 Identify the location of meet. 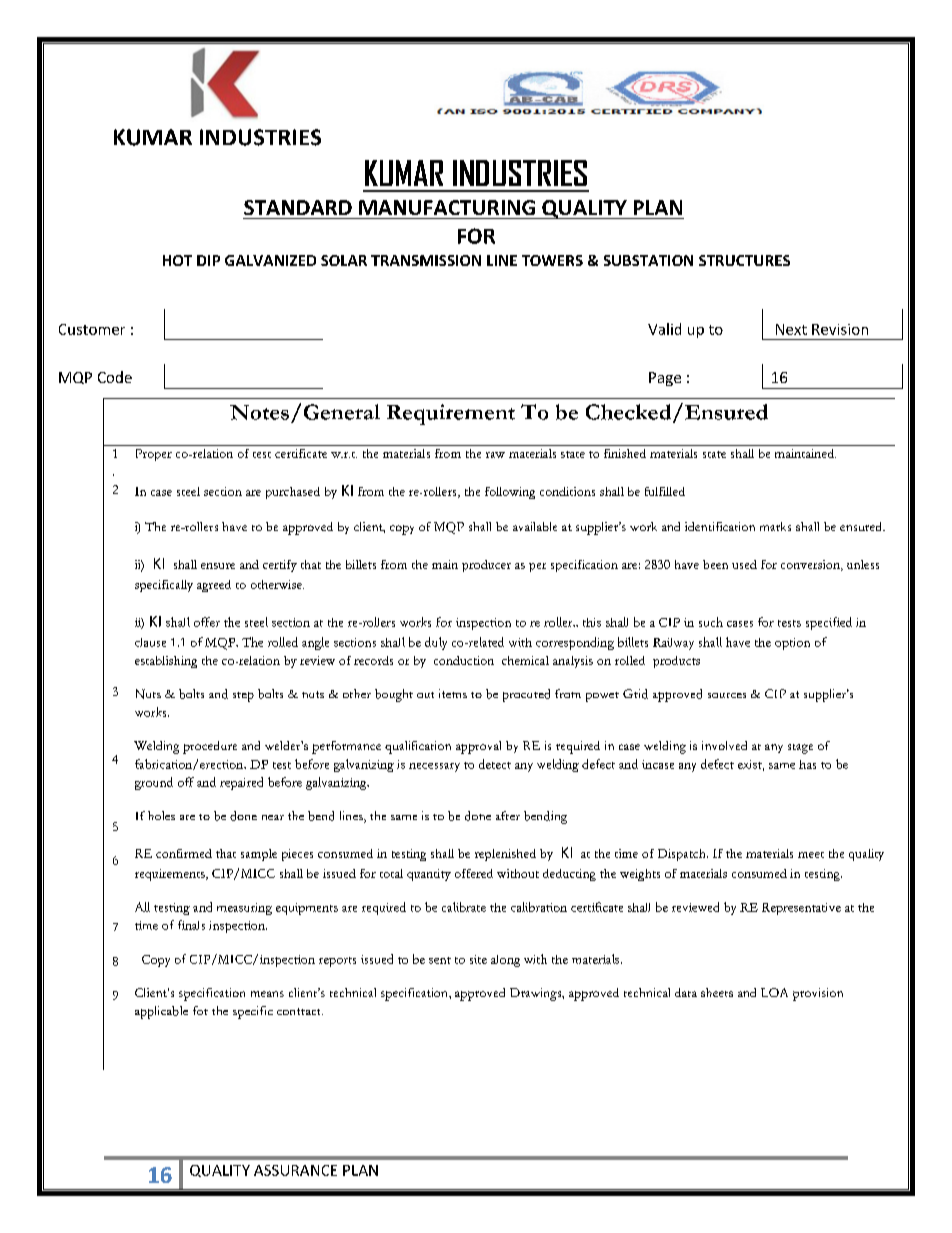
(811, 855).
